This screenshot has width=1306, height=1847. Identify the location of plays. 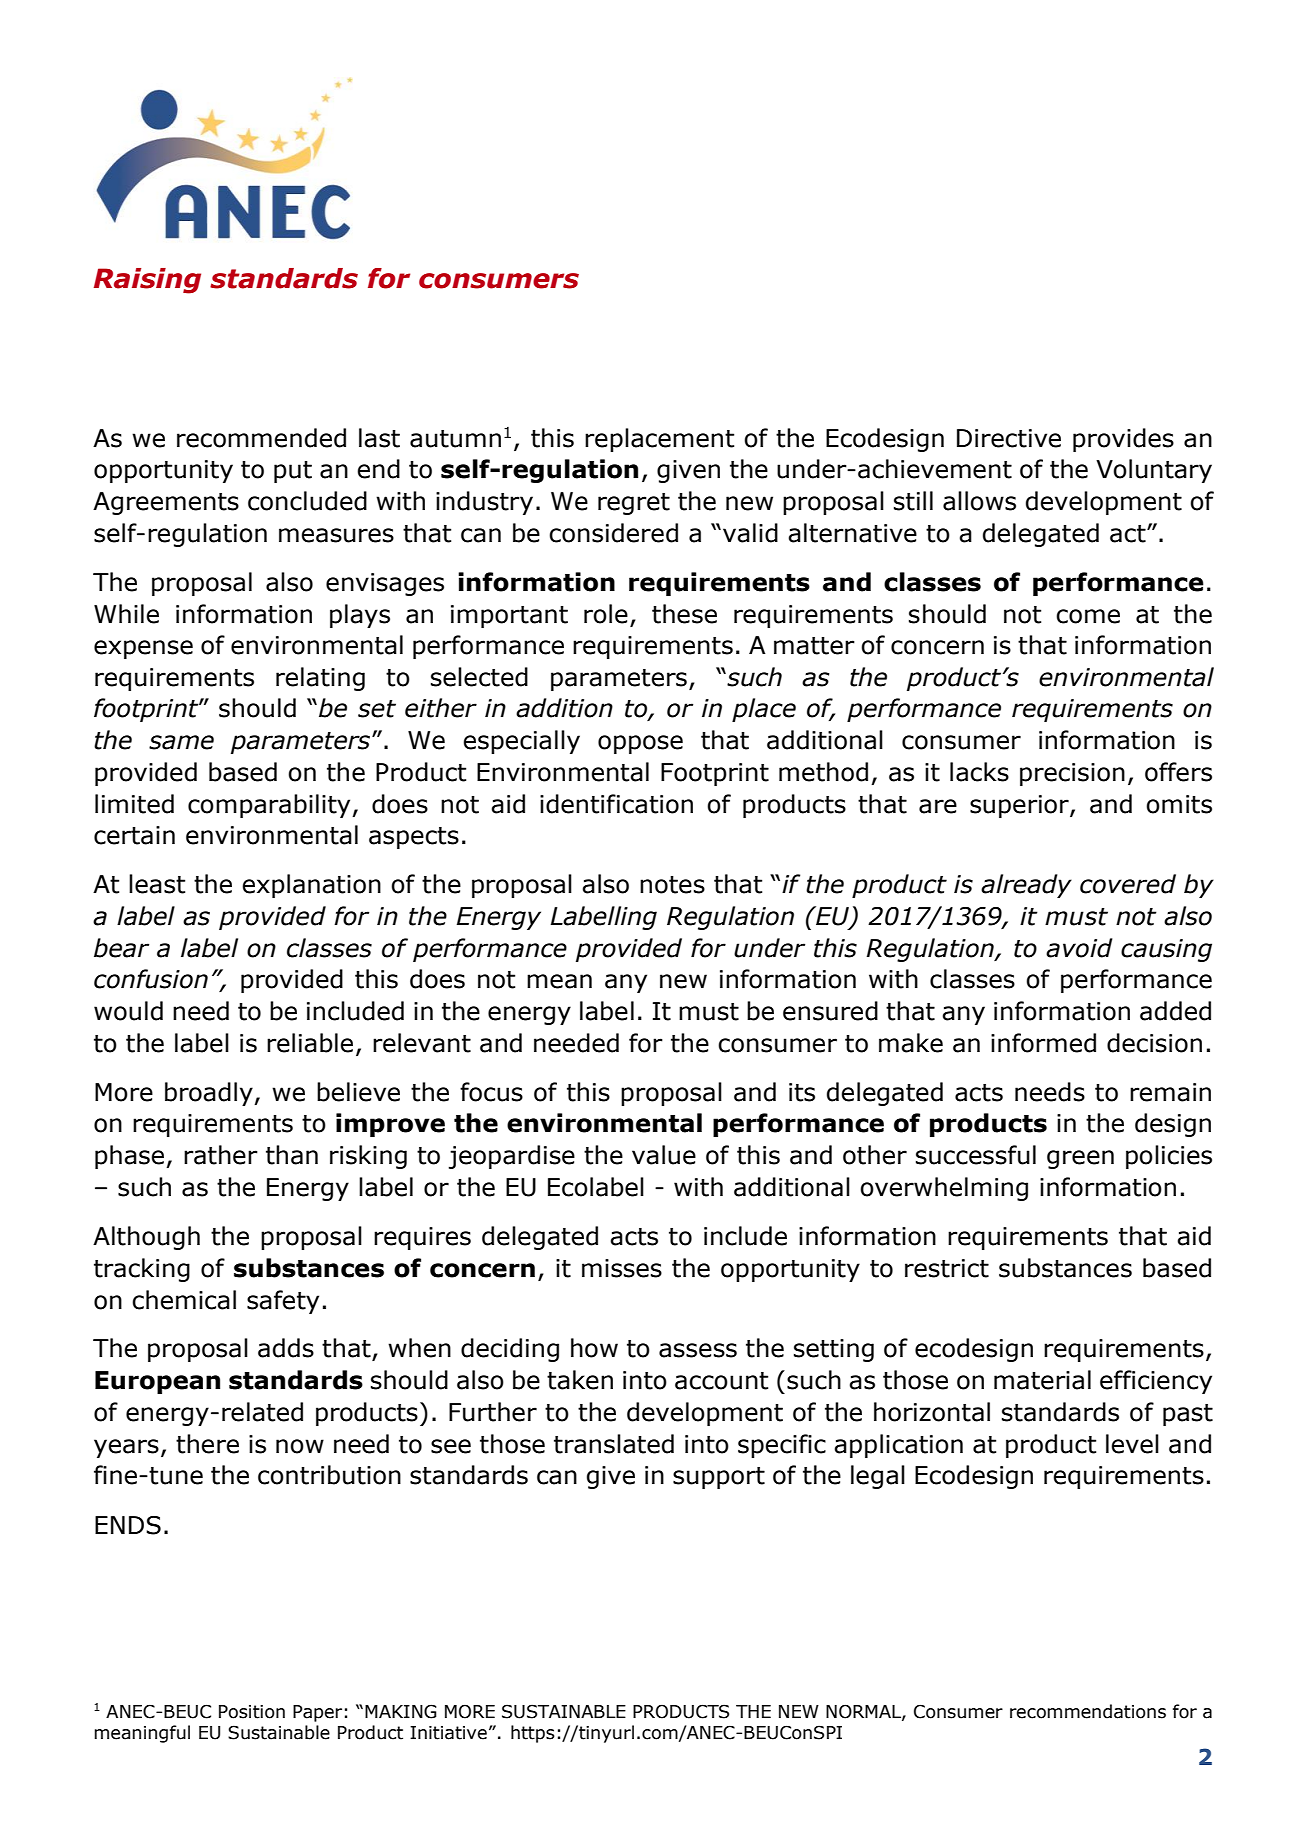
(360, 616).
